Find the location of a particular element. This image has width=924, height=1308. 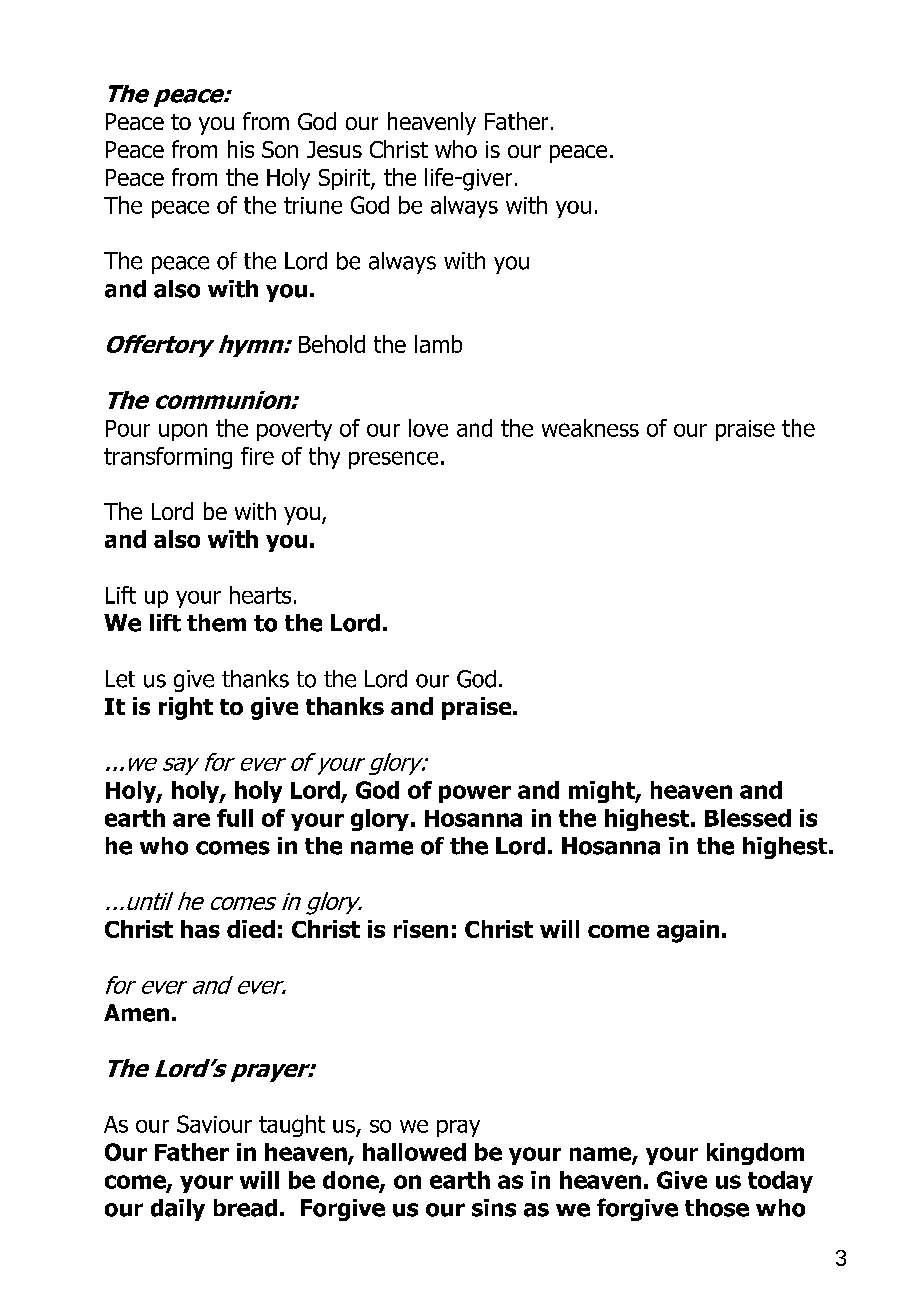

daily is located at coordinates (178, 1210).
